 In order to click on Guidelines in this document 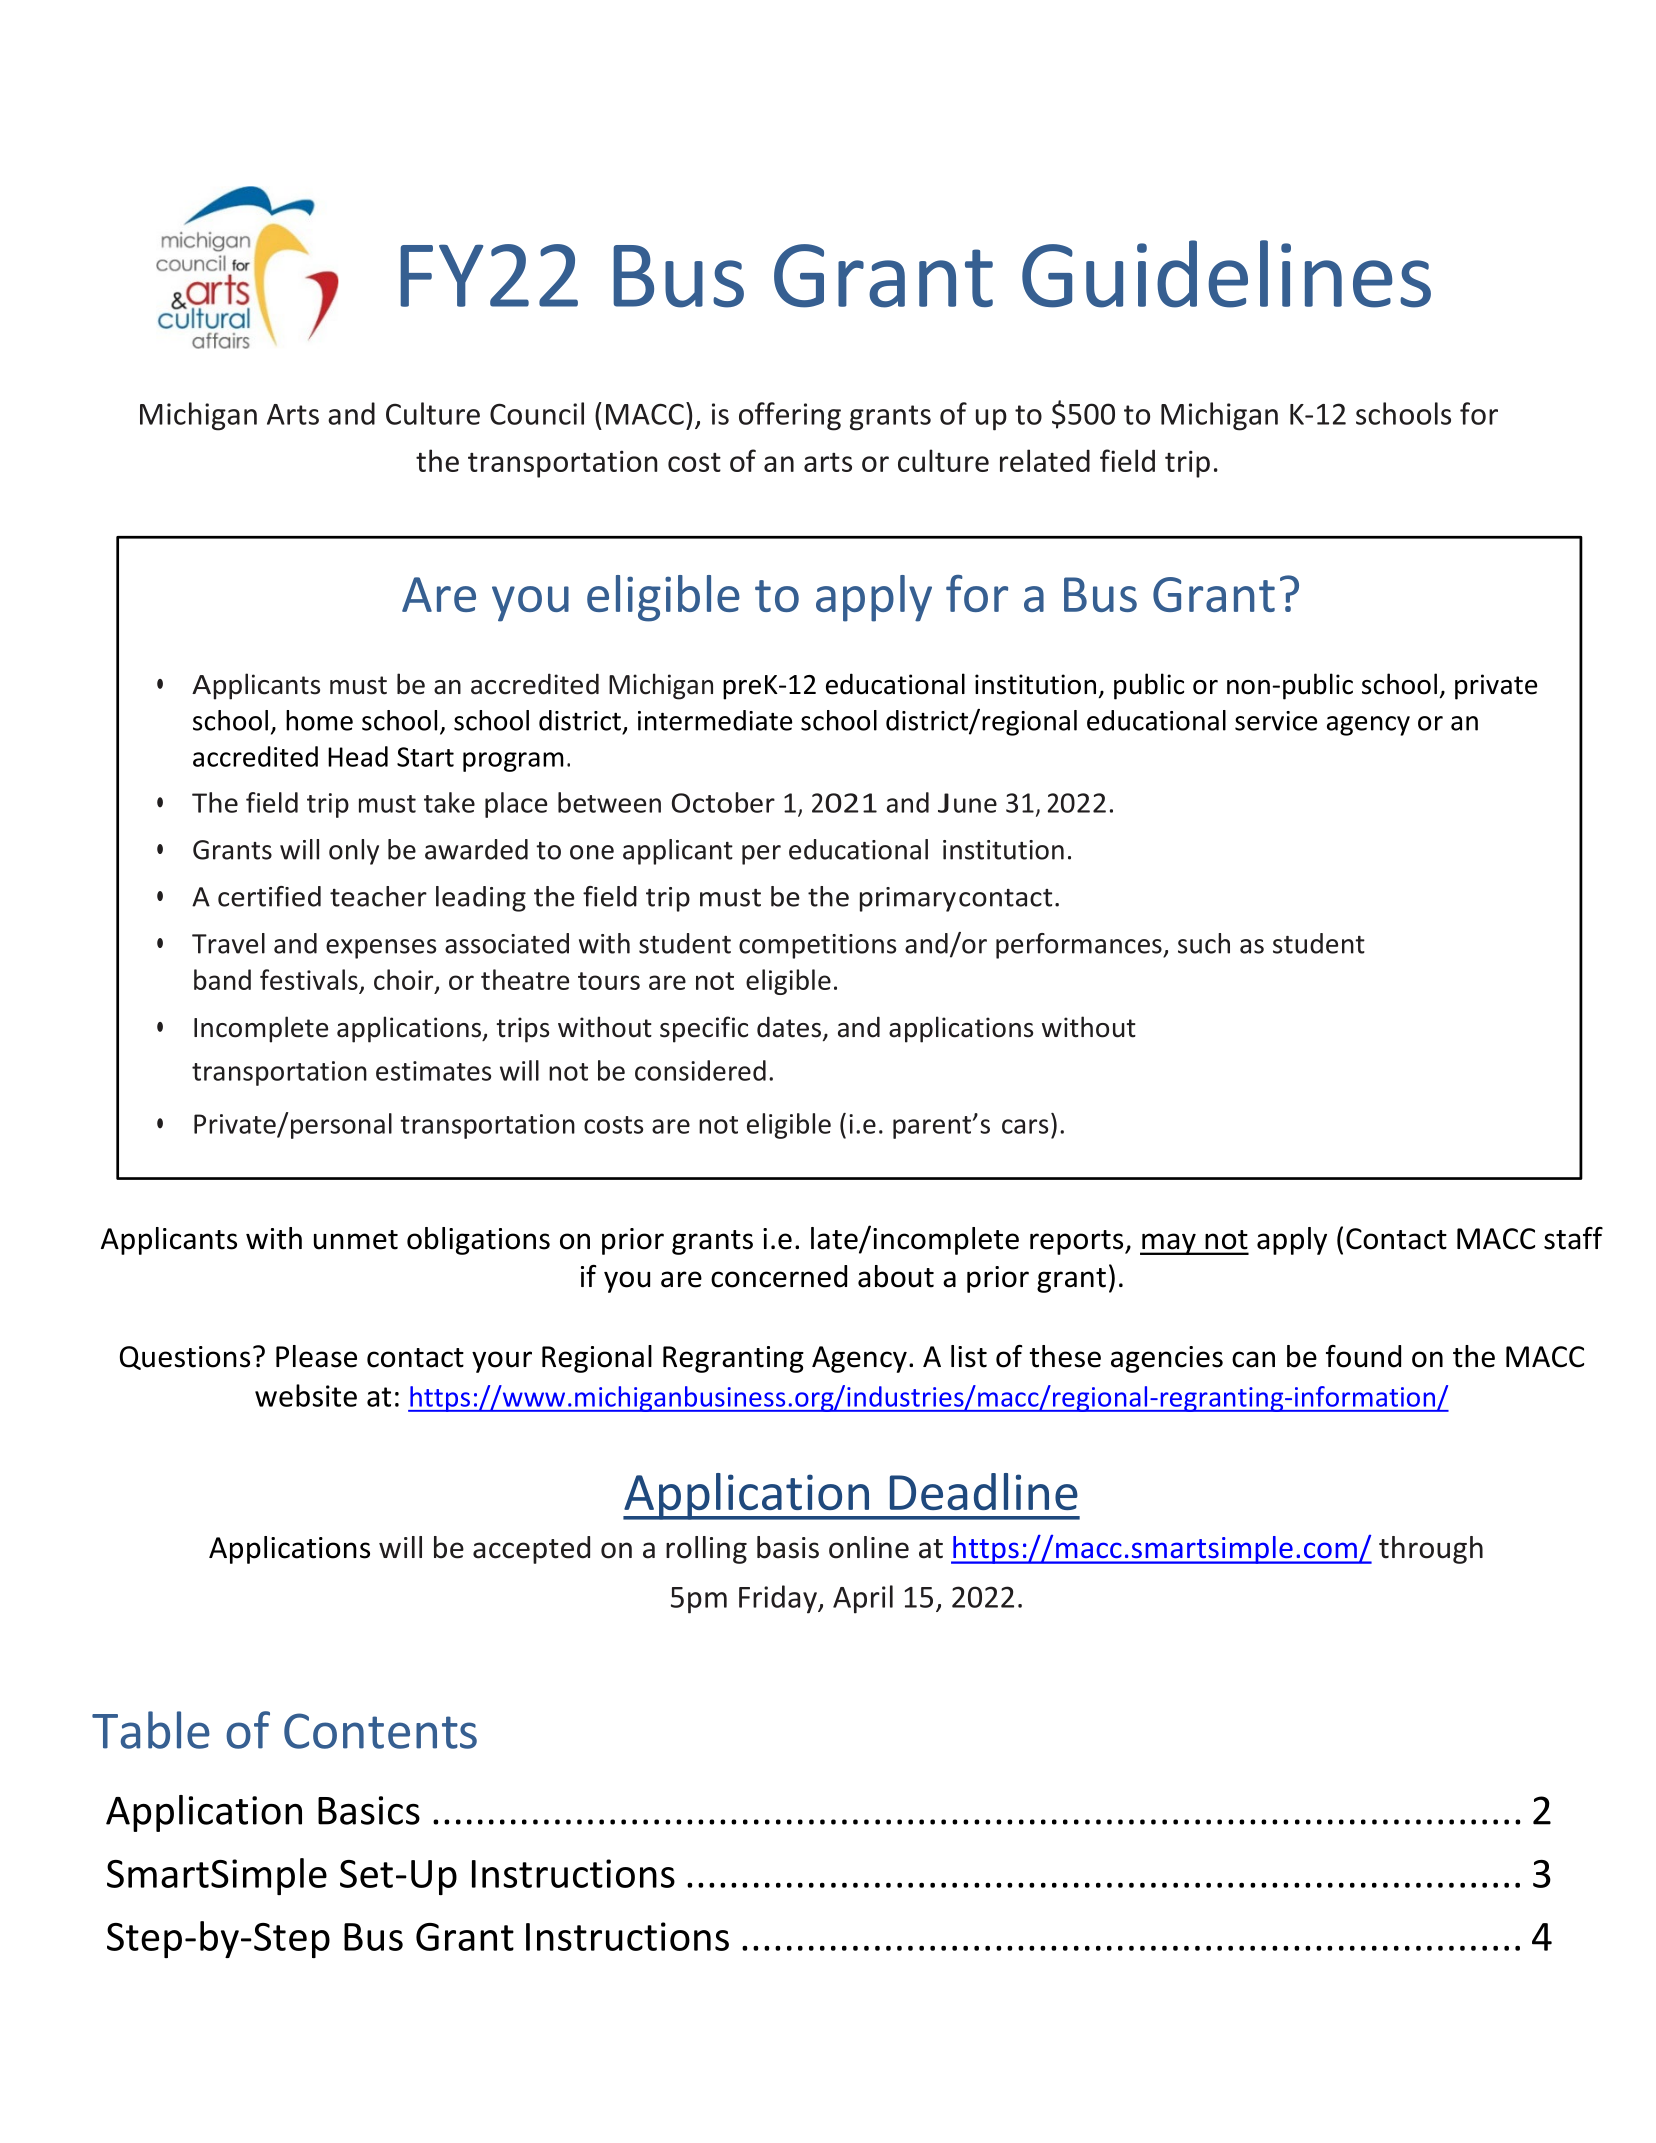, I will do `click(1226, 274)`.
